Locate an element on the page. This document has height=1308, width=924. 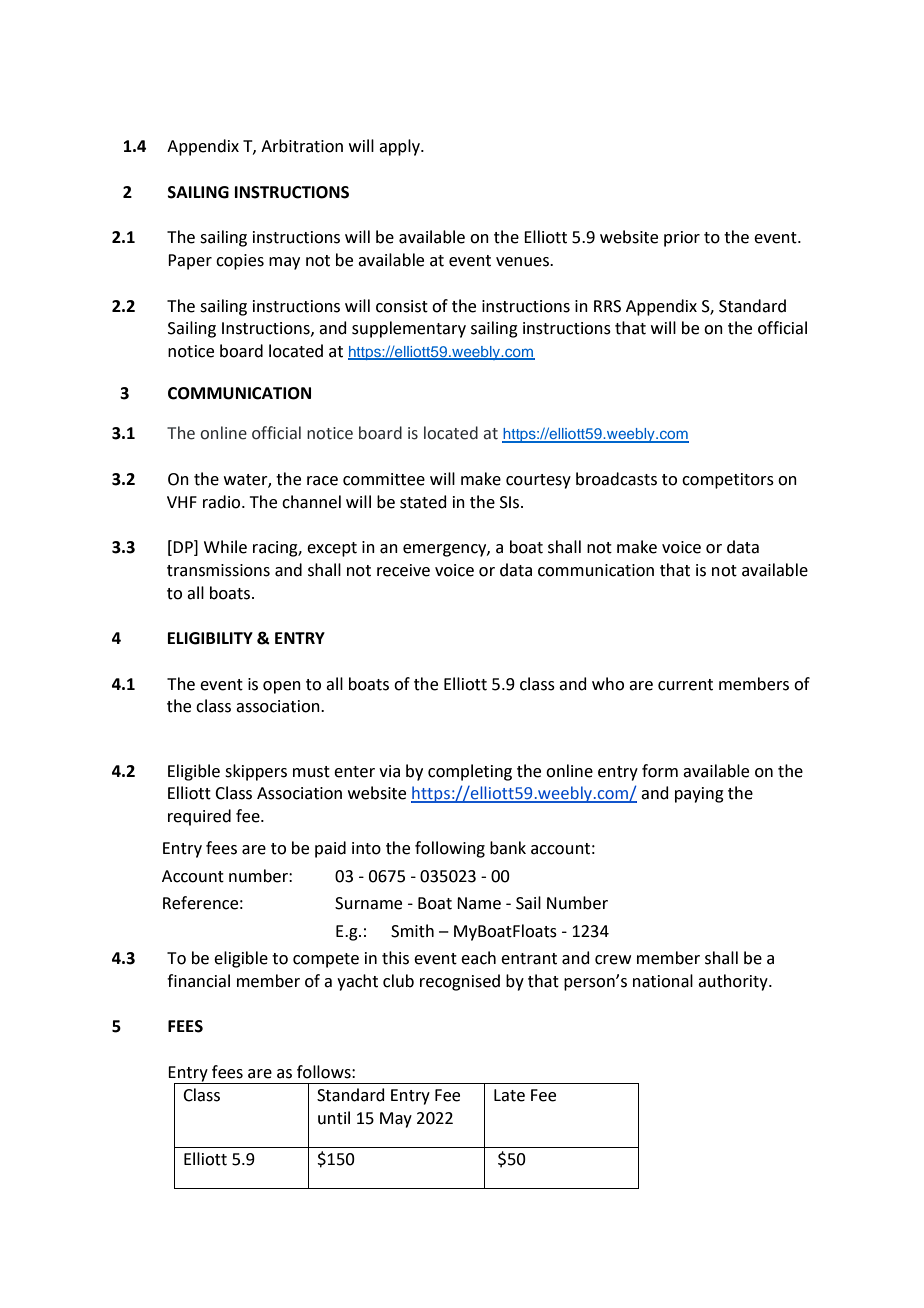
stated is located at coordinates (423, 502).
